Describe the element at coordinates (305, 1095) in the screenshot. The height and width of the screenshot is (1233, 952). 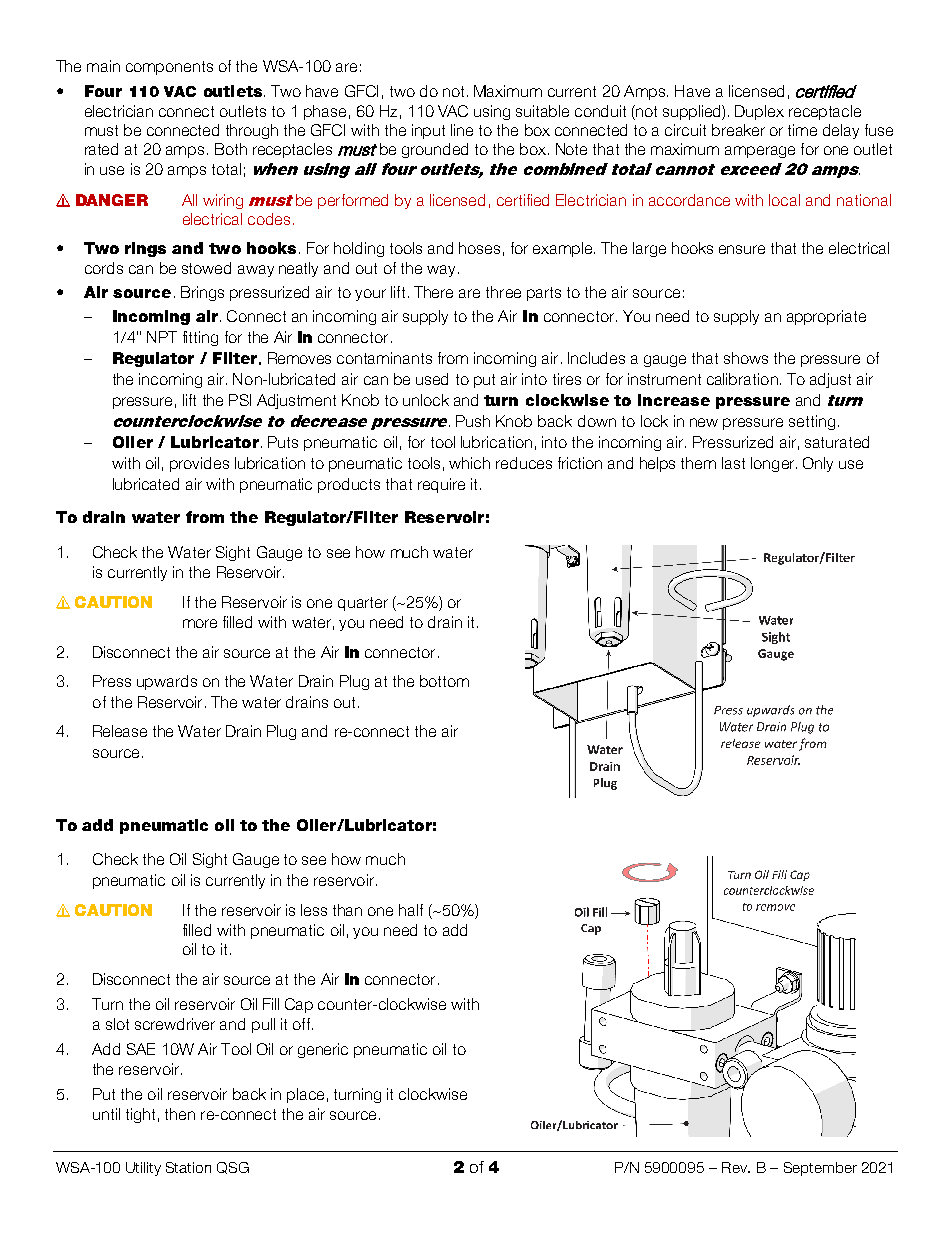
I see `place` at that location.
